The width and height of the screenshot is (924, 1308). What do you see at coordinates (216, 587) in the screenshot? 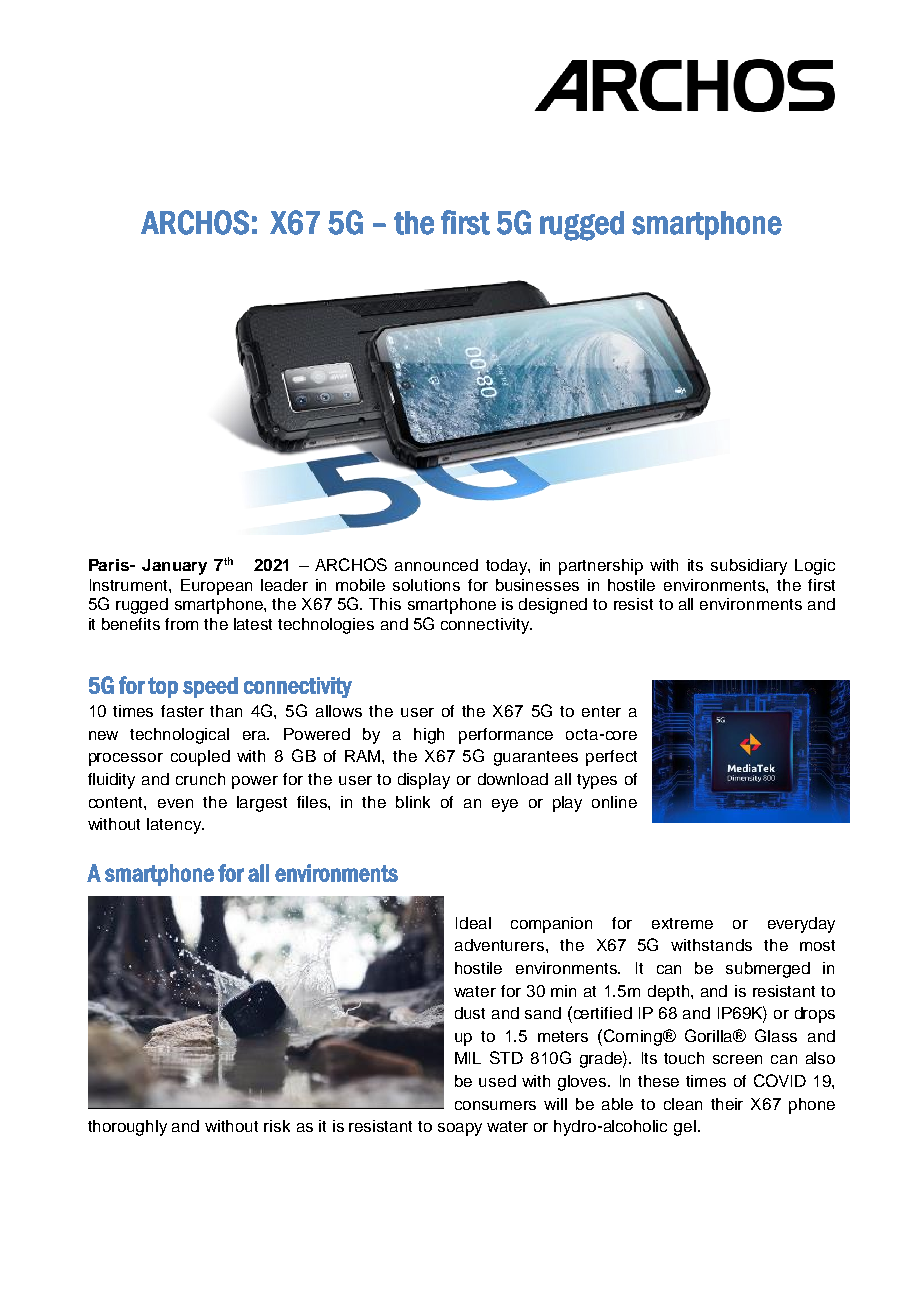
I see `European` at bounding box center [216, 587].
